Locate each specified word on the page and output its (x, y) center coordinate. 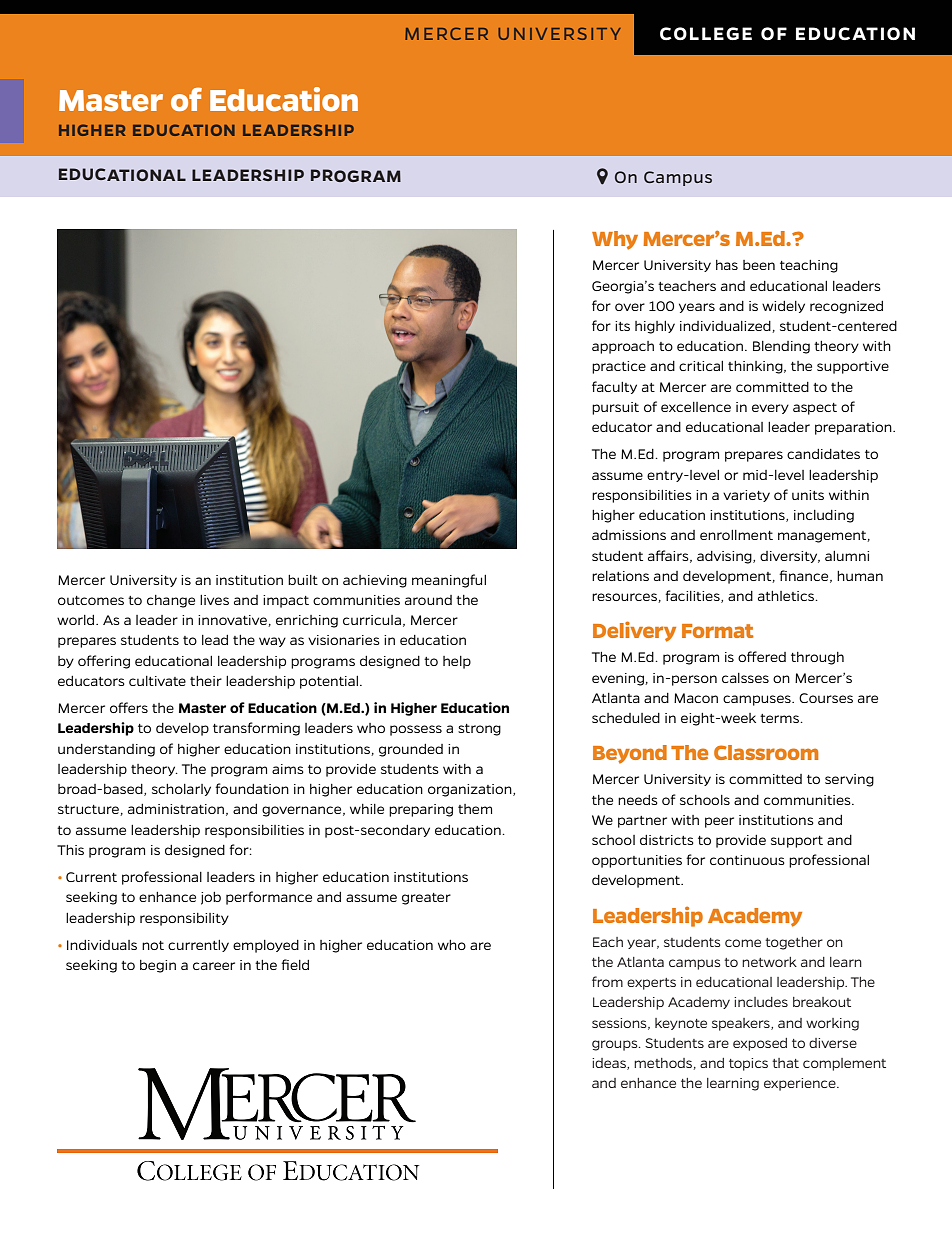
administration (176, 809)
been (759, 265)
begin (158, 966)
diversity (790, 557)
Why (615, 240)
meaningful (449, 581)
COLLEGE (706, 33)
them (475, 809)
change (171, 601)
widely (783, 307)
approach (623, 347)
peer (719, 822)
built (303, 580)
